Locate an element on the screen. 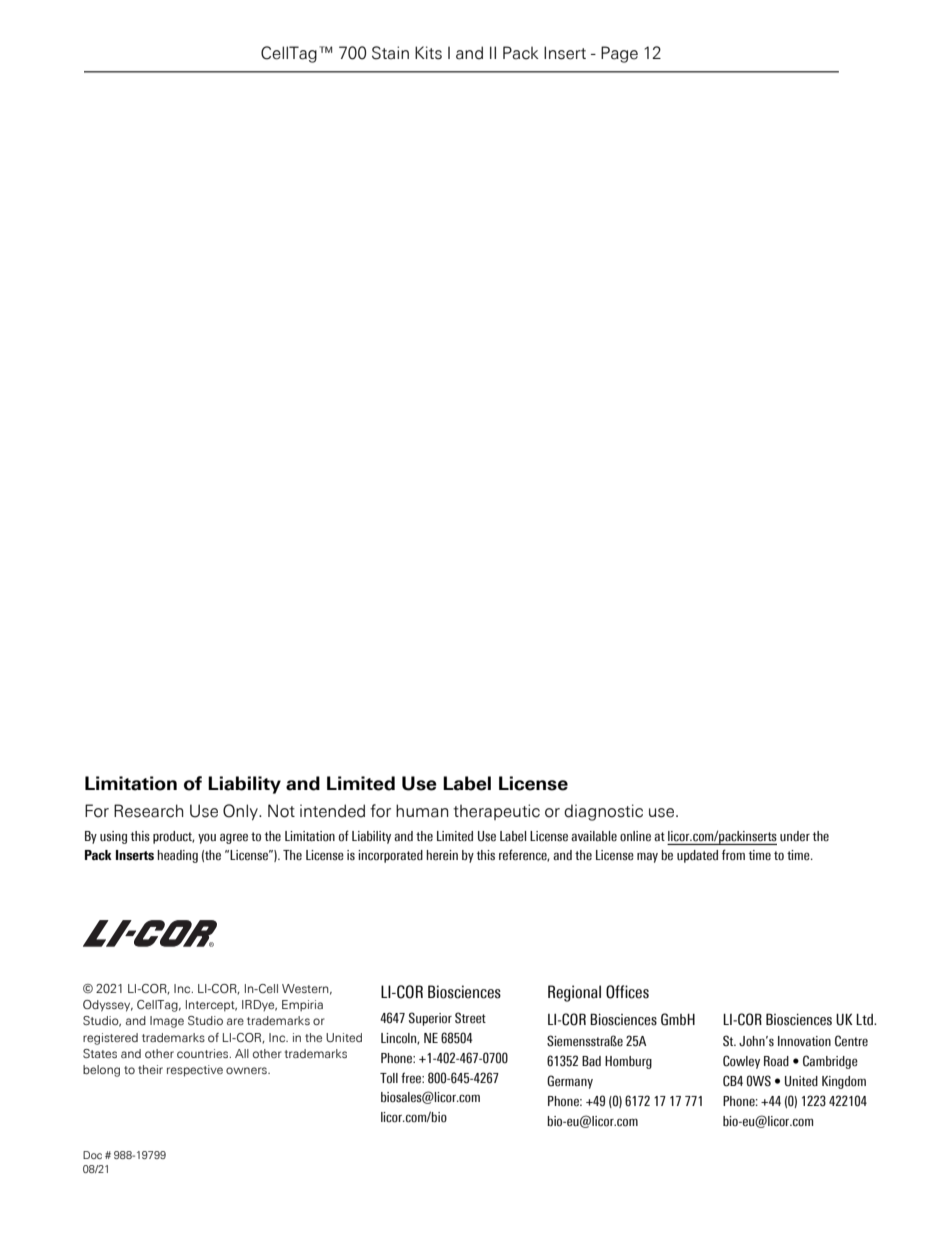 The width and height of the screenshot is (952, 1233). respective is located at coordinates (195, 1071).
